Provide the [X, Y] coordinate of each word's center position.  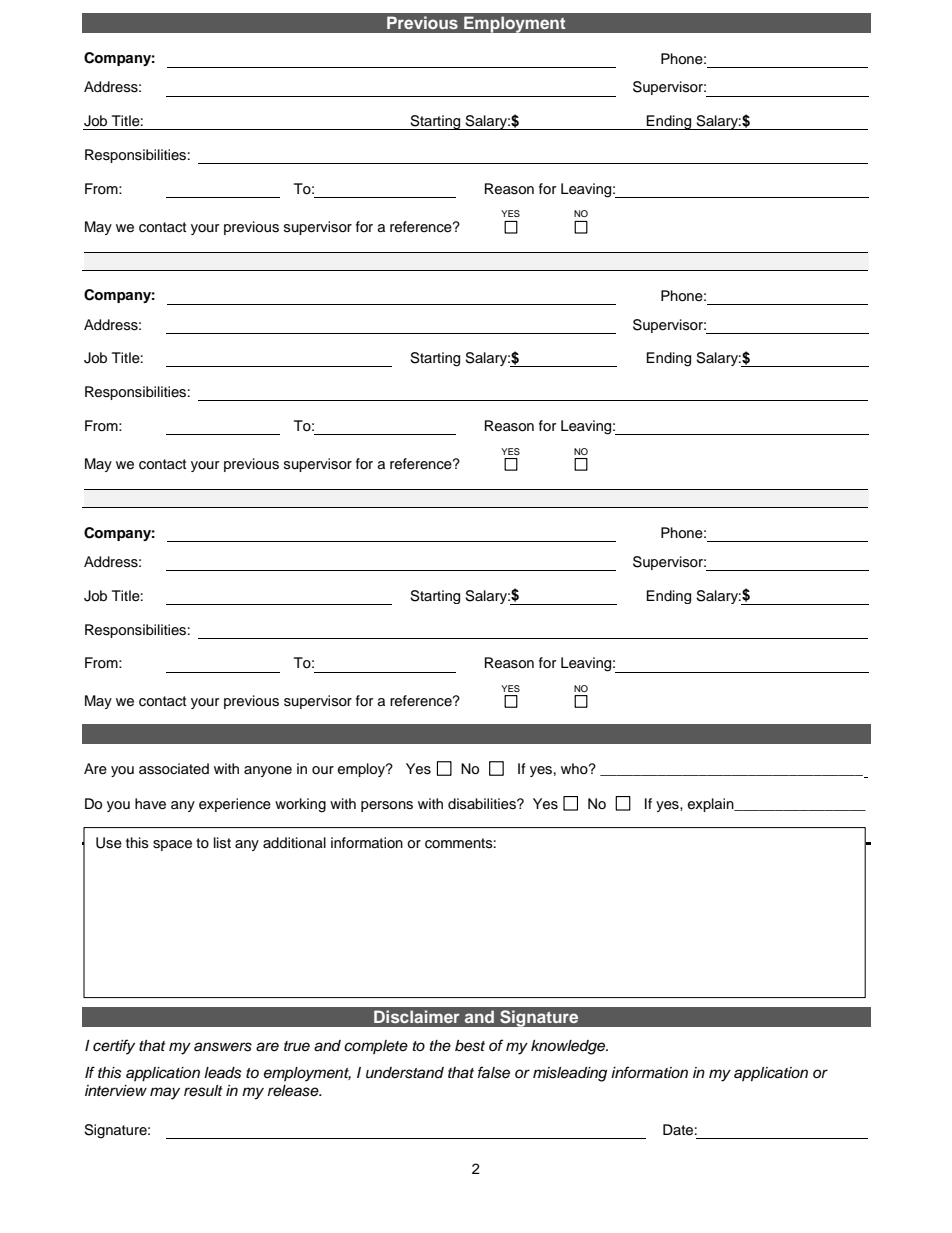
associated [174, 769]
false [494, 1072]
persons [387, 806]
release [294, 1091]
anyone [268, 771]
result [203, 1091]
